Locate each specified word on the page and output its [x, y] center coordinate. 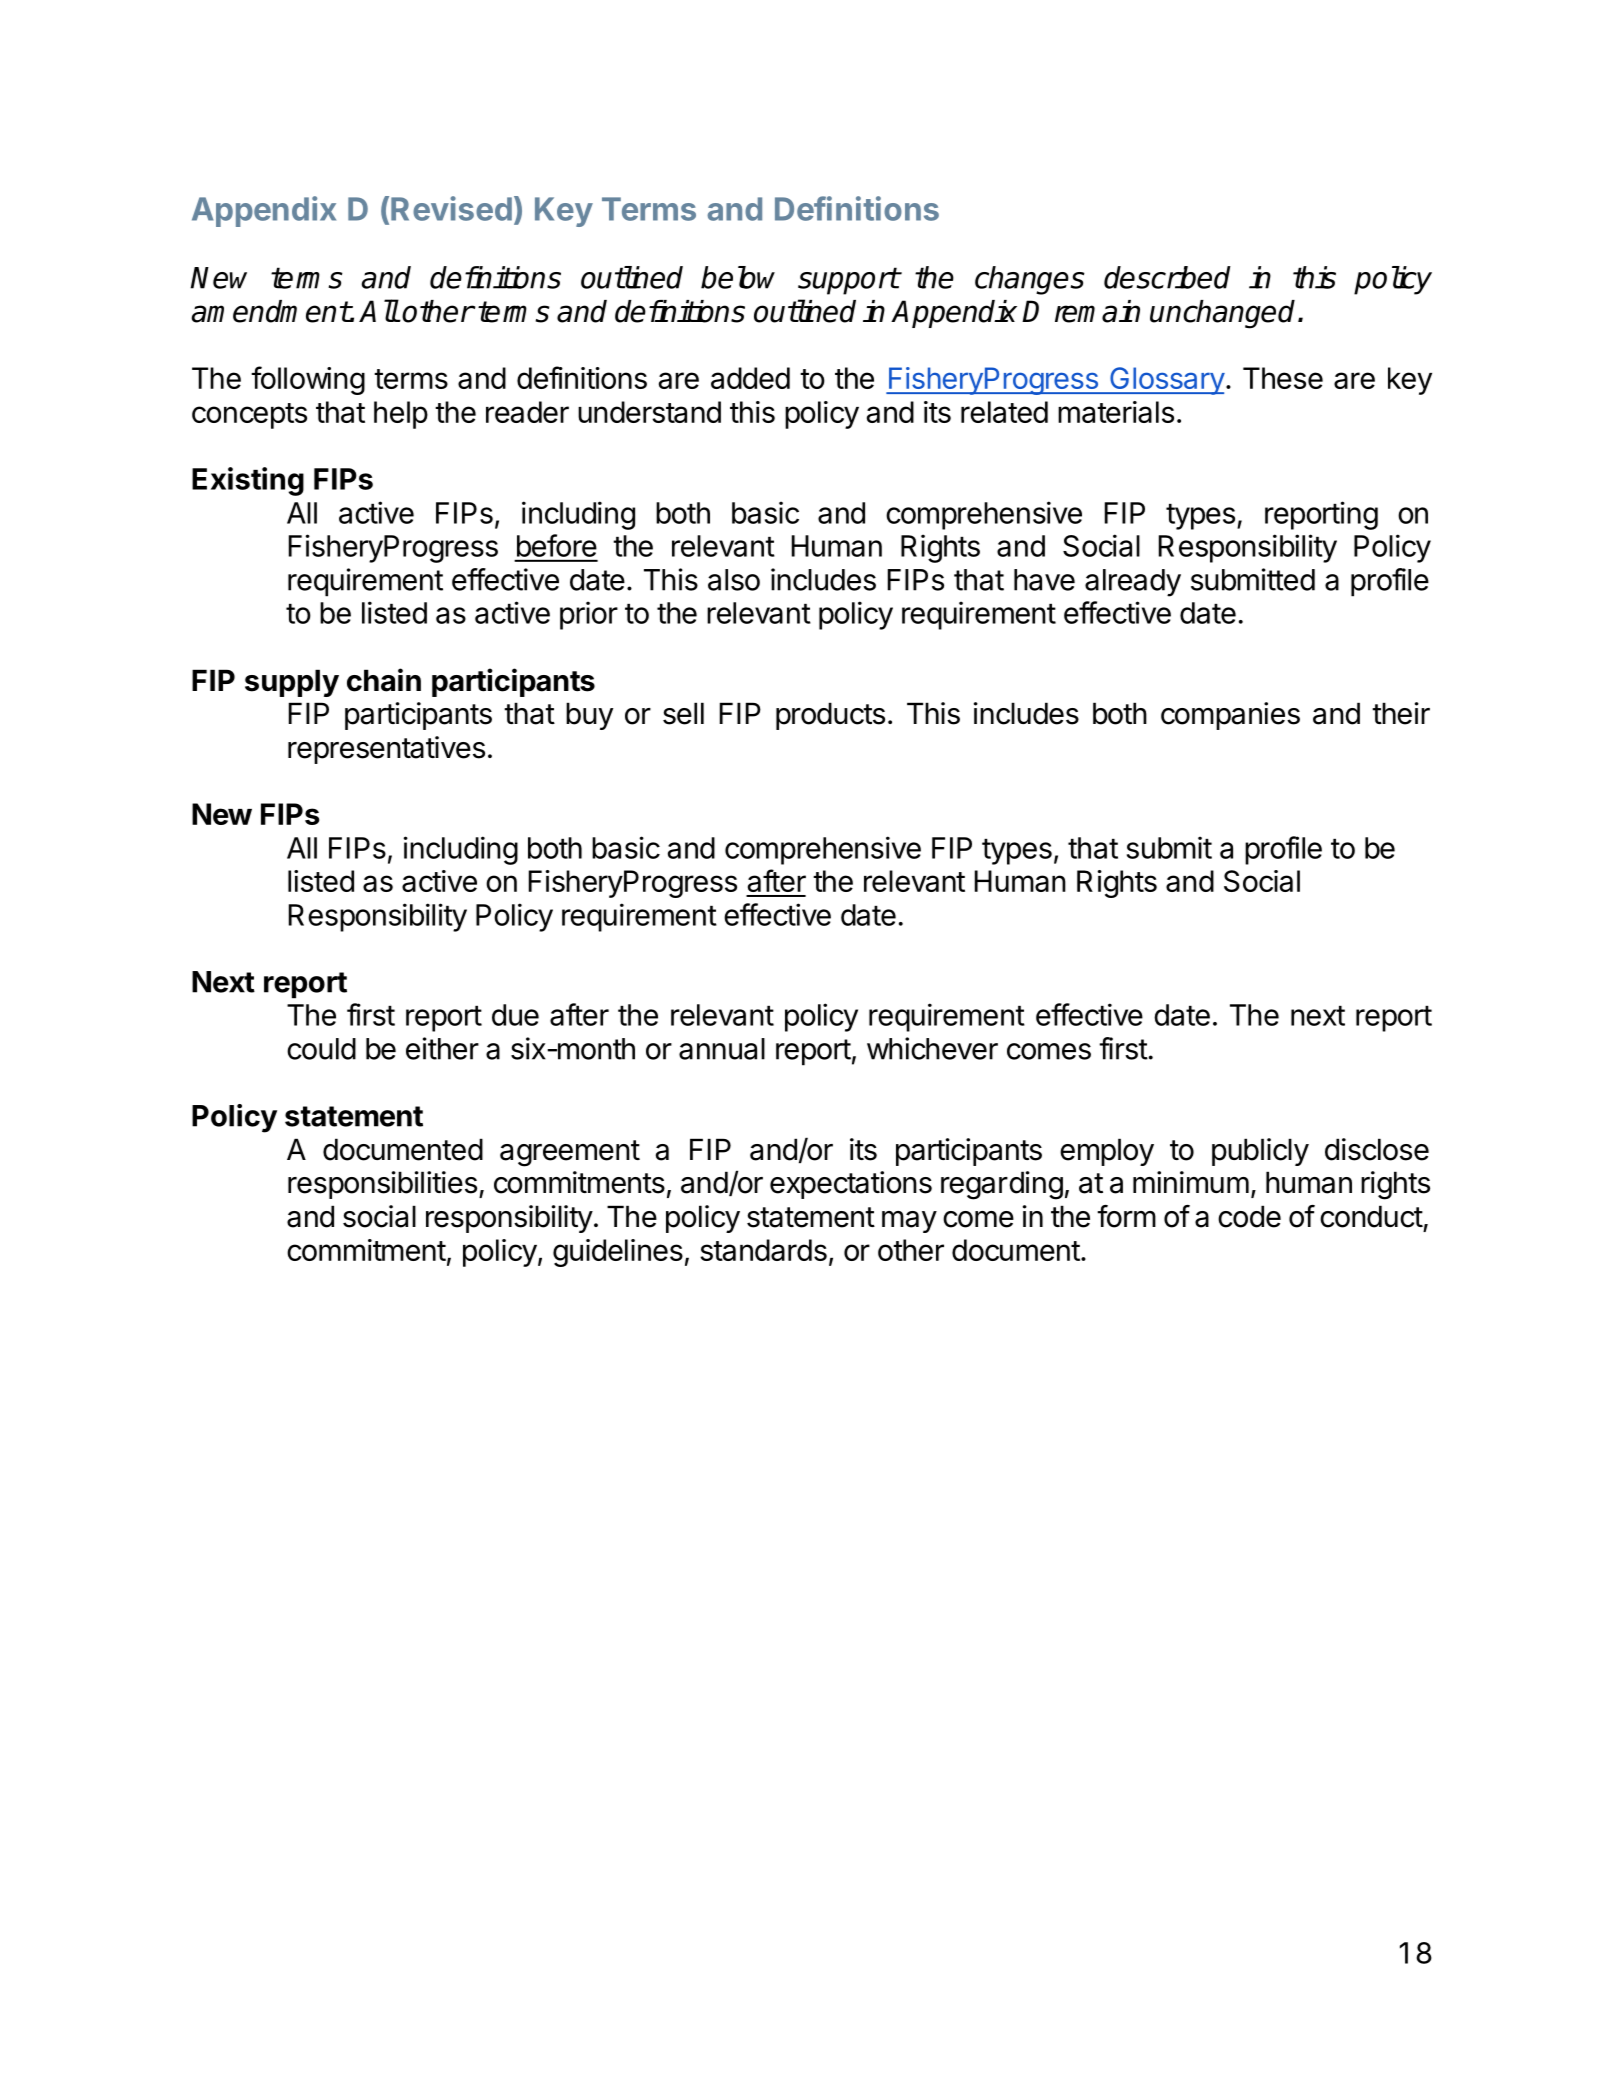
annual [722, 1049]
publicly [1260, 1152]
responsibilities [382, 1185]
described [1167, 277]
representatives [386, 750]
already [1133, 583]
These [1283, 378]
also [734, 580]
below [738, 277]
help [401, 415]
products [830, 716]
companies [1230, 716]
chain [384, 680]
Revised [451, 208]
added [750, 378]
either [442, 1048]
